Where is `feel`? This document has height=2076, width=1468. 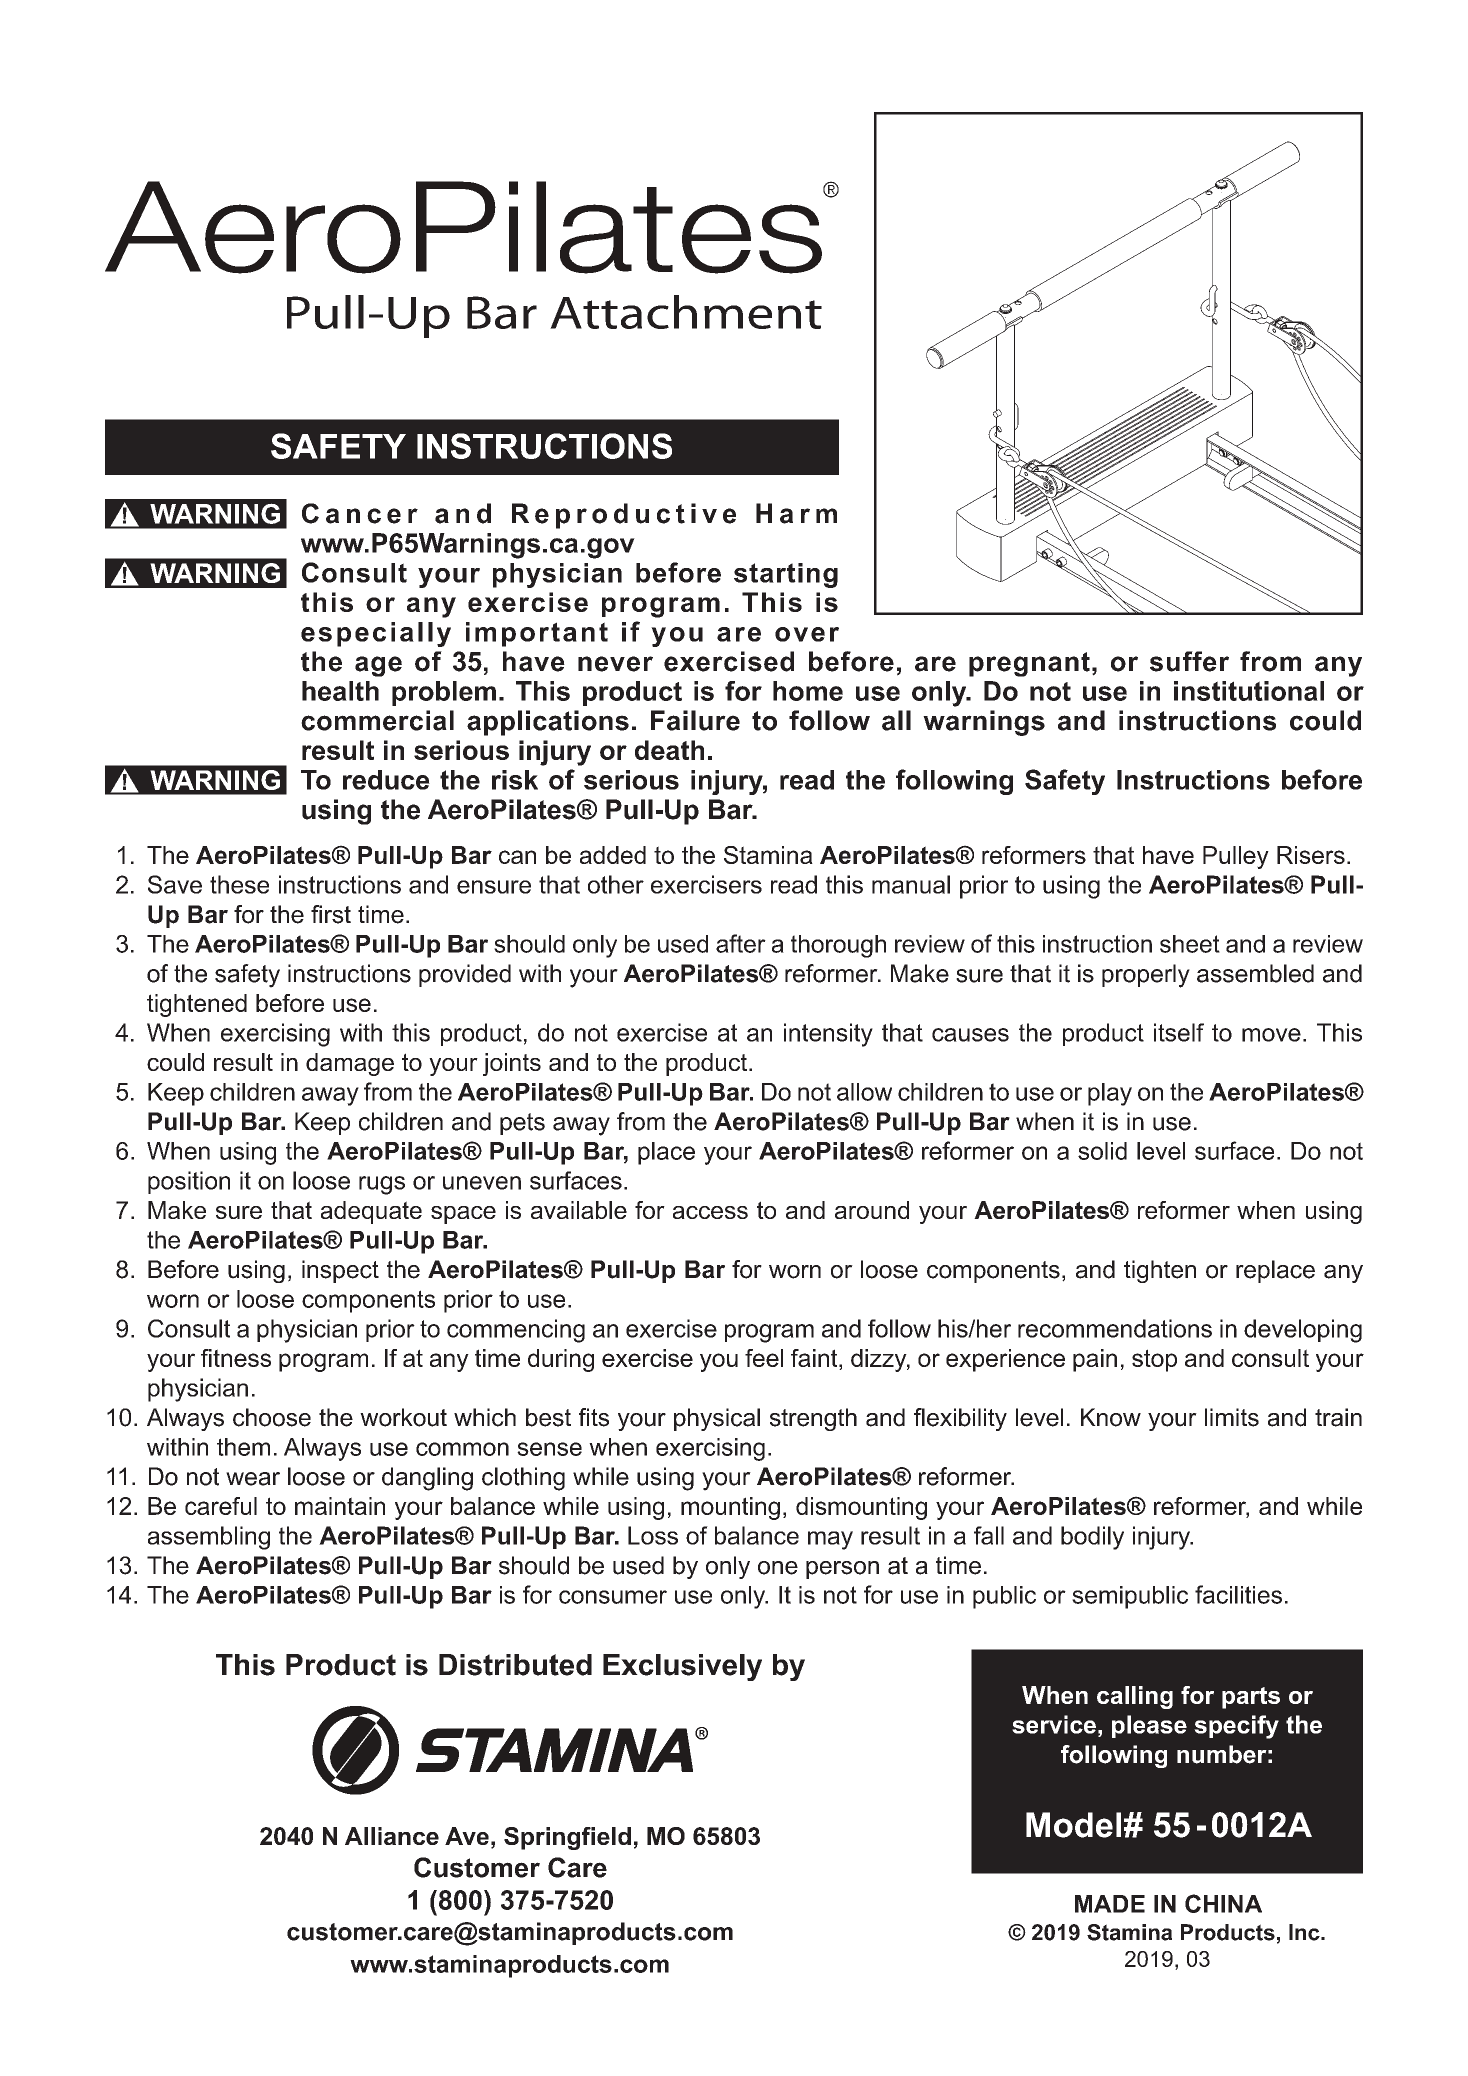 feel is located at coordinates (764, 1358).
